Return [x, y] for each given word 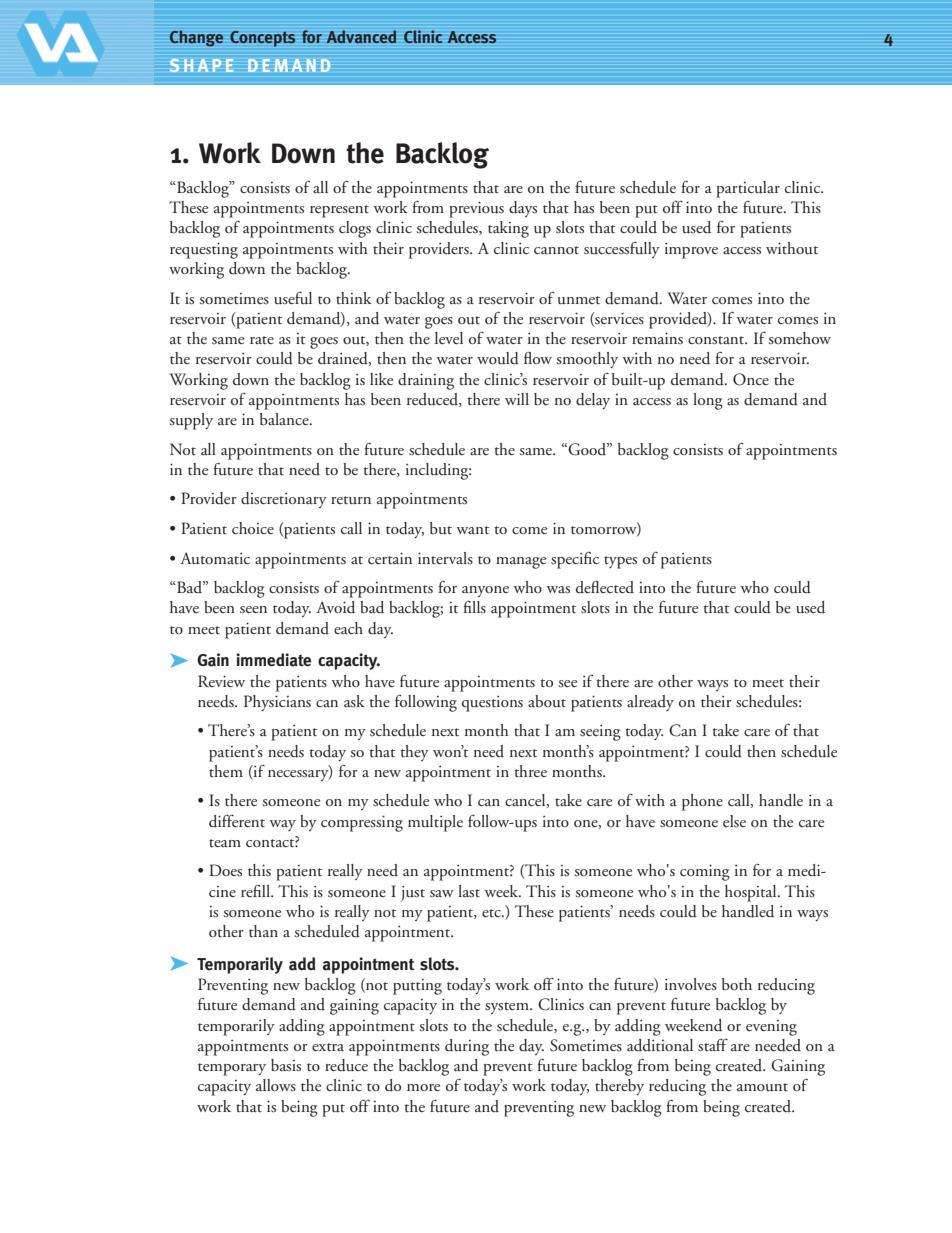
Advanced [362, 37]
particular [748, 189]
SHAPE [201, 65]
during [467, 1047]
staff [713, 1045]
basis [286, 1065]
